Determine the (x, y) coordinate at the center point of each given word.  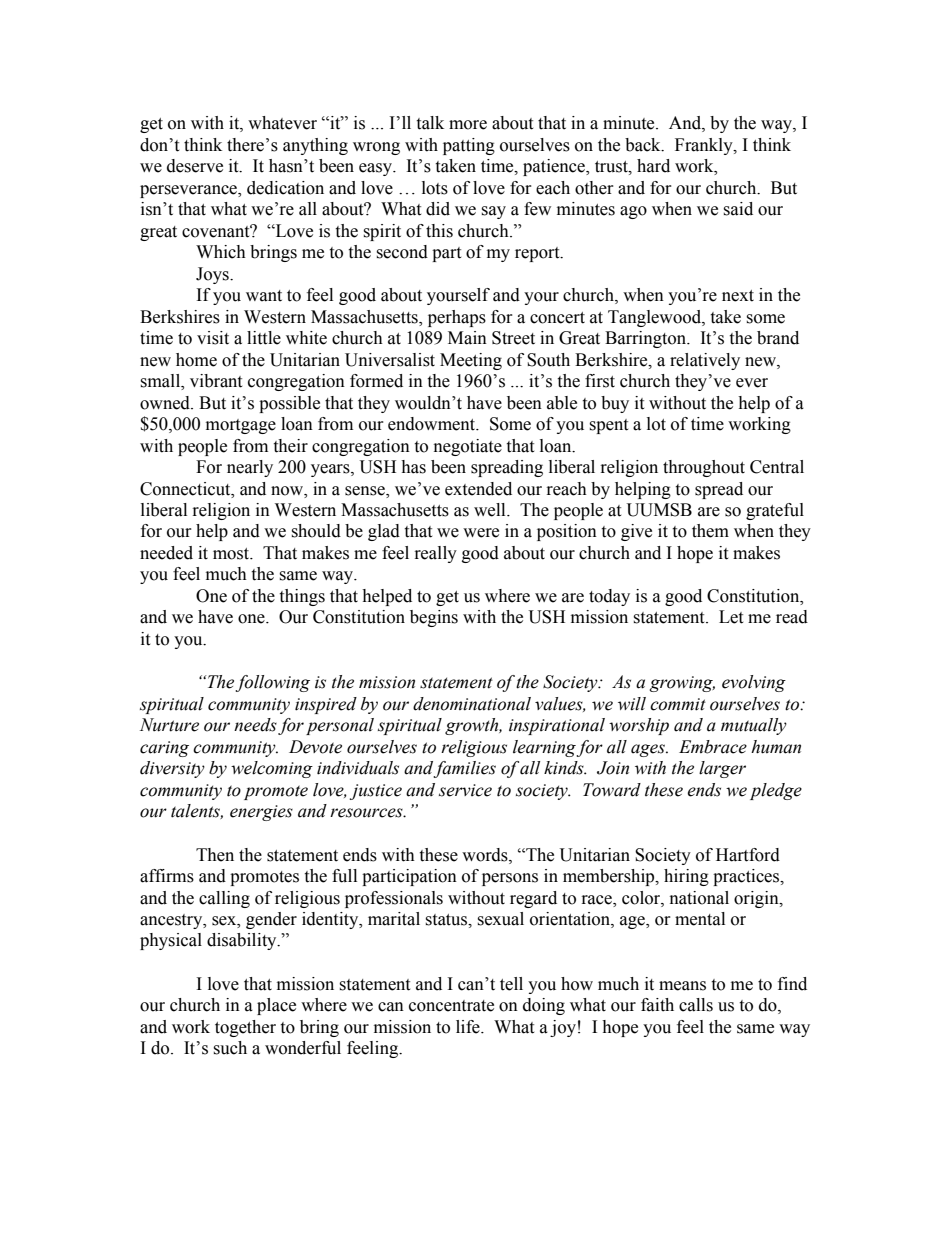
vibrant (216, 381)
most (232, 554)
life (469, 1027)
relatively (705, 361)
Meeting (471, 361)
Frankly (705, 146)
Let (731, 617)
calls (696, 1005)
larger (722, 769)
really (436, 554)
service (465, 790)
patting (469, 146)
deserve (195, 166)
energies (261, 813)
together (245, 1028)
